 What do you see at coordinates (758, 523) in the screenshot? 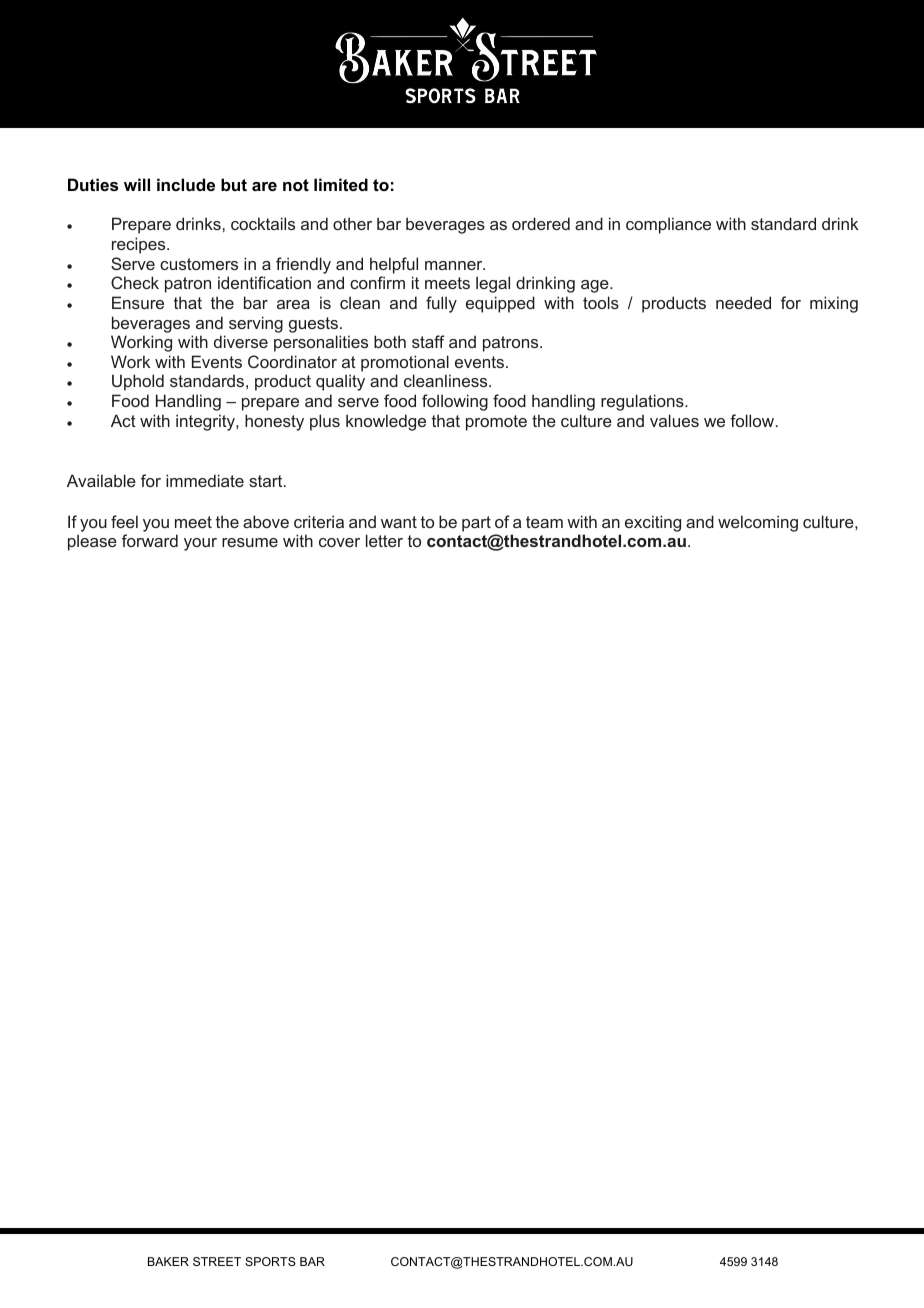
I see `welcoming` at bounding box center [758, 523].
